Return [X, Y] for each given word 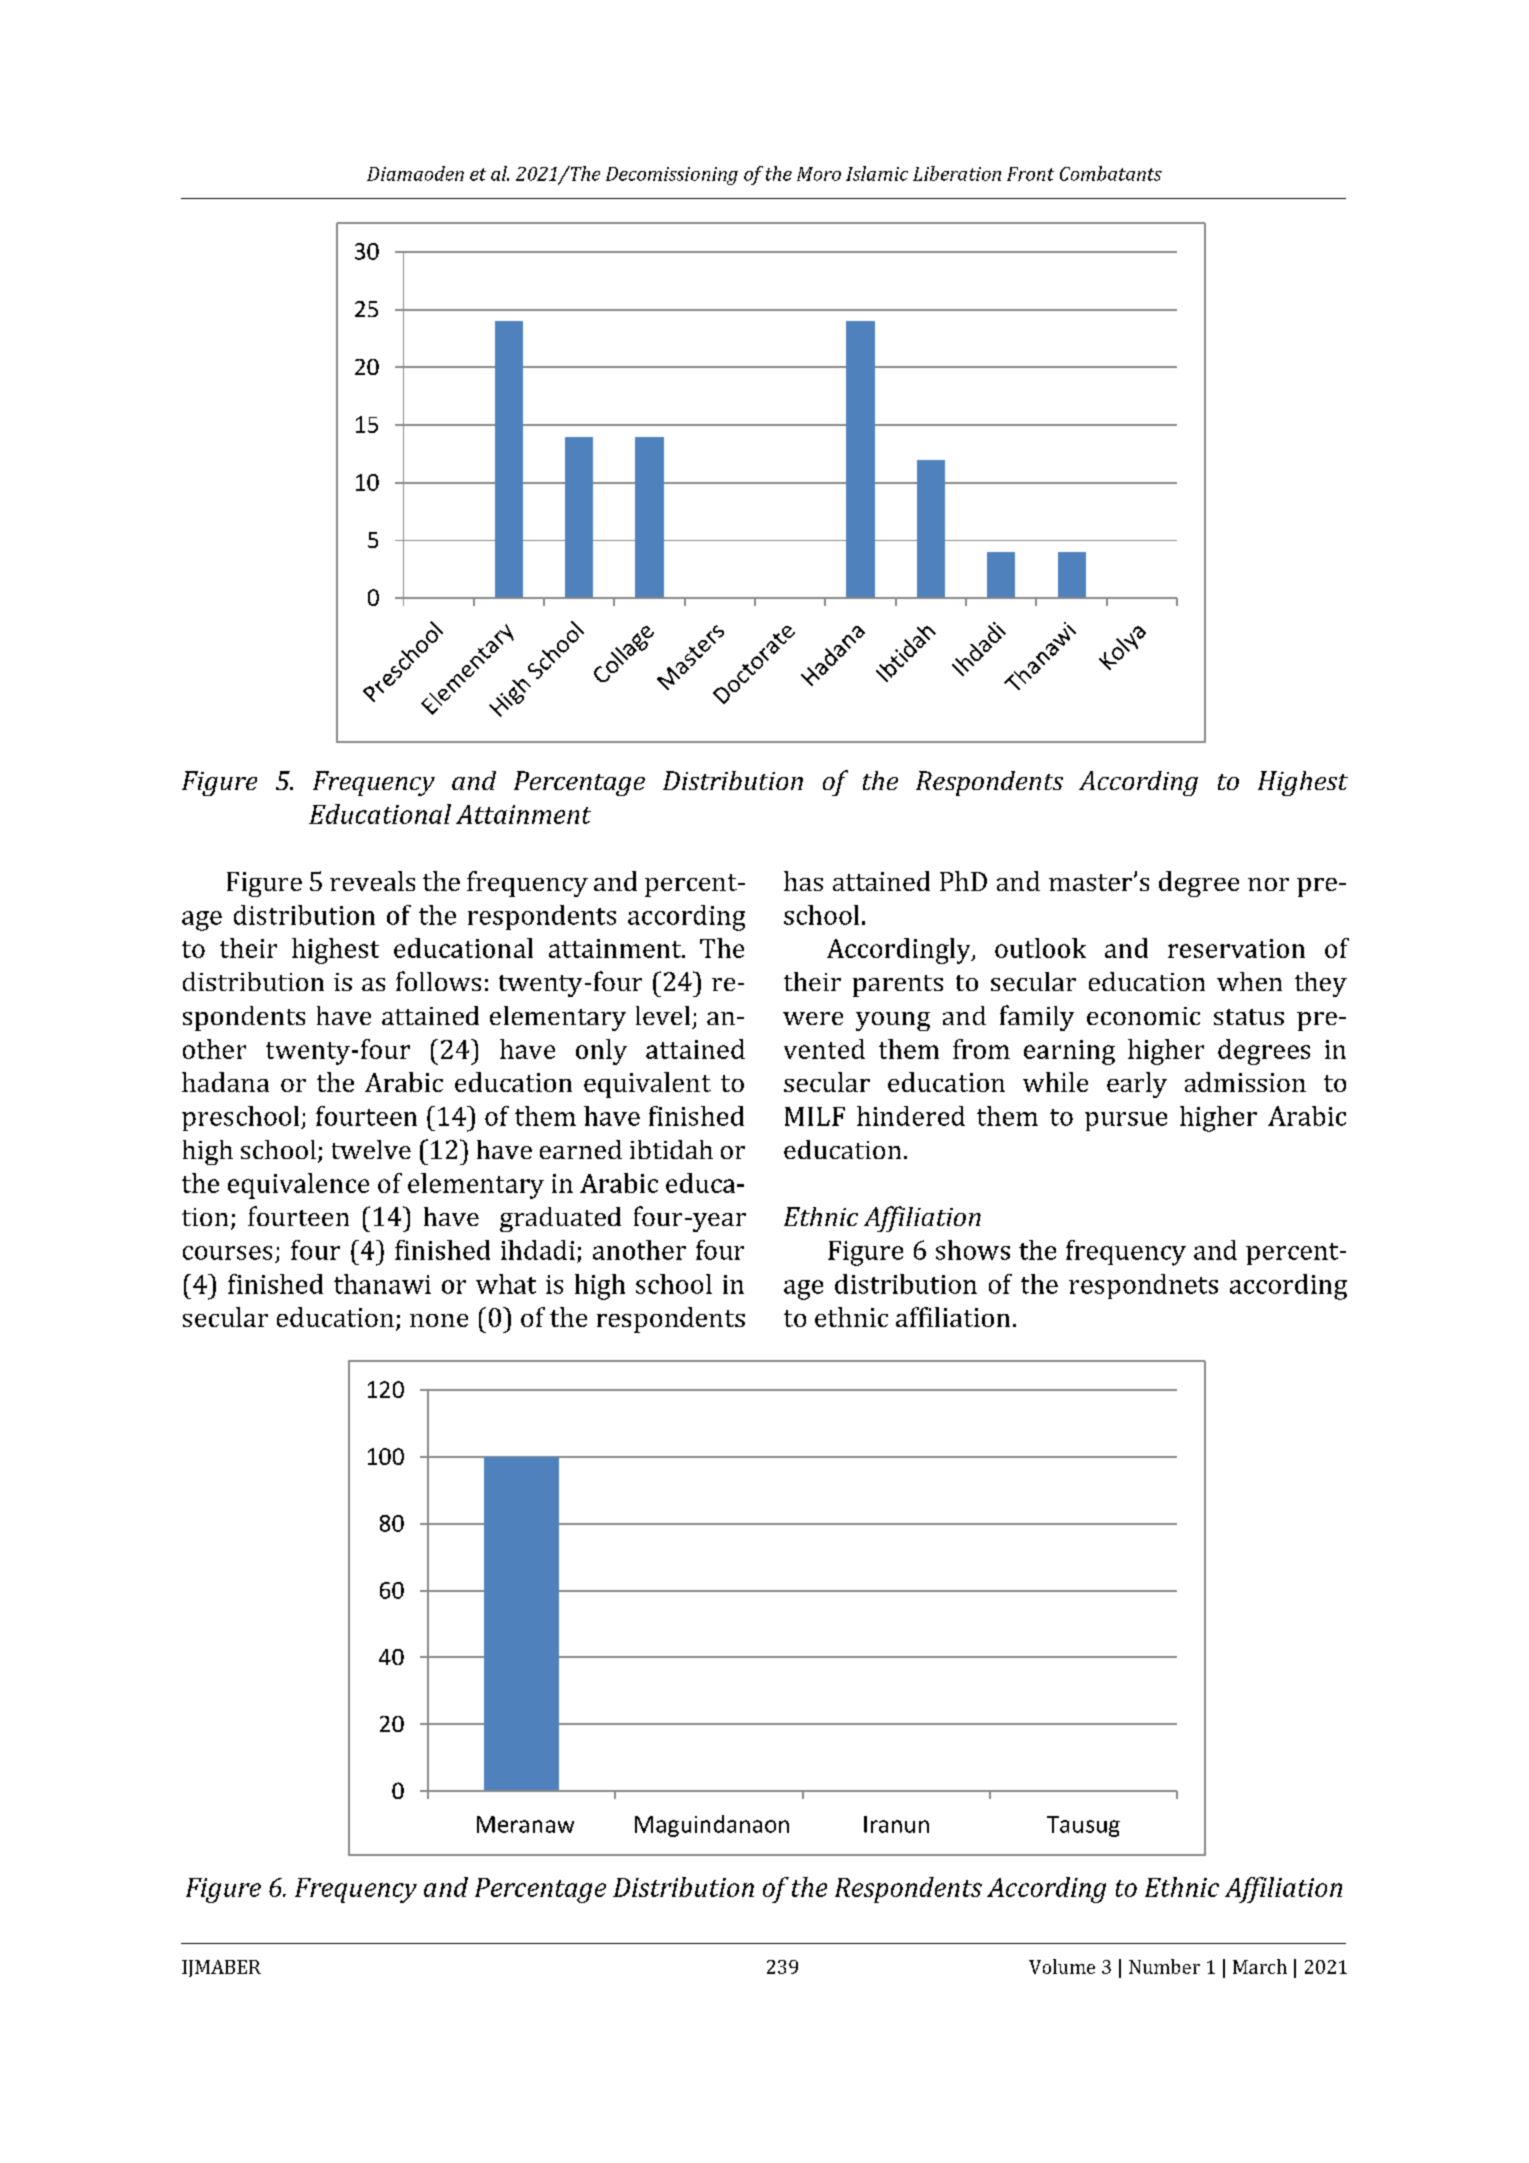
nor [1268, 884]
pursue [1126, 1121]
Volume [1062, 1966]
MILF [815, 1116]
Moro [819, 174]
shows [973, 1250]
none [439, 1320]
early [1137, 1085]
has [803, 881]
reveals [372, 881]
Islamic [877, 173]
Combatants [1111, 173]
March [1260, 1966]
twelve [371, 1149]
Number [1164, 1966]
